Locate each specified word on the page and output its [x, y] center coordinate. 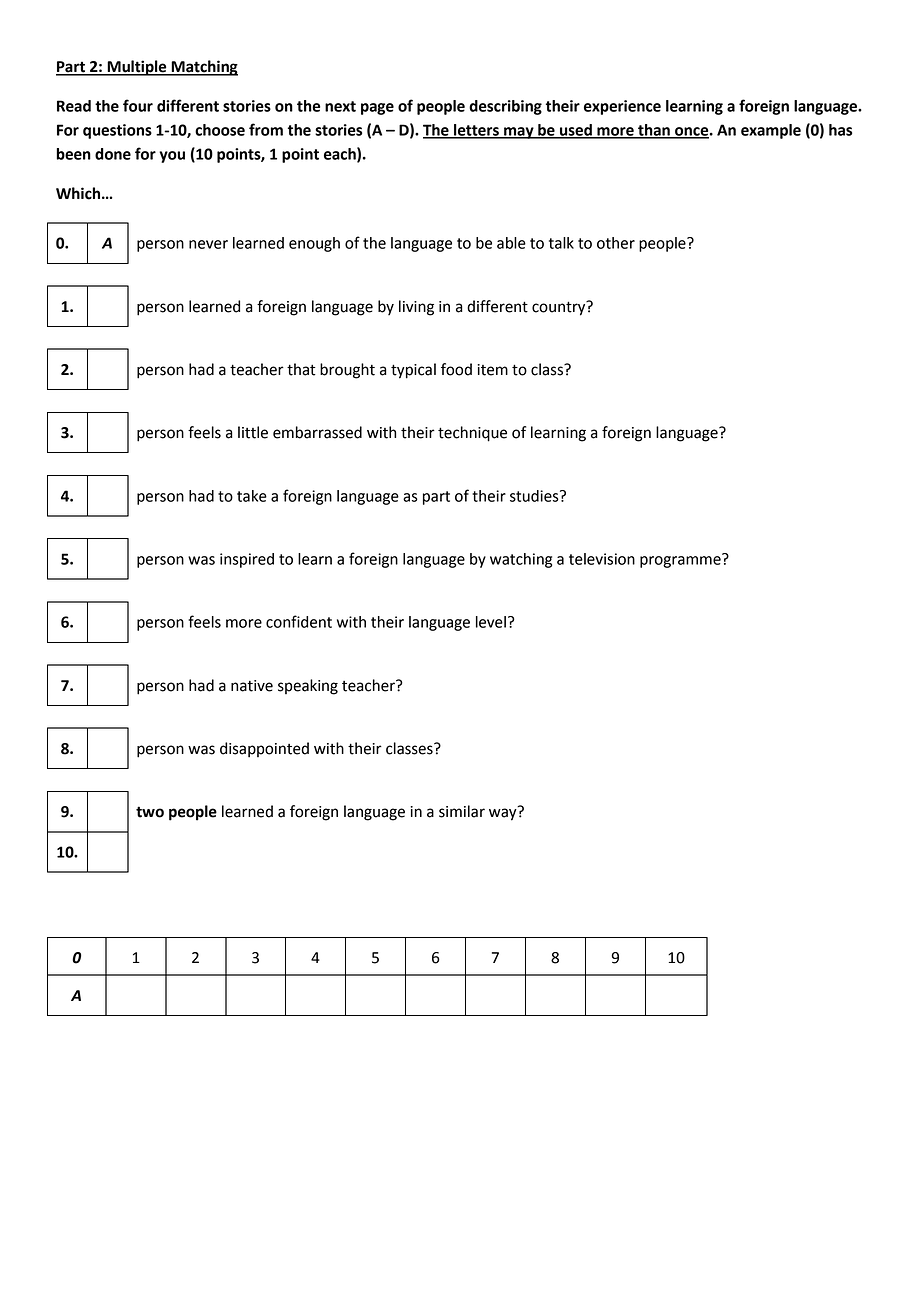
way [503, 814]
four [138, 105]
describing [505, 107]
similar [462, 811]
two [150, 812]
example [771, 131]
